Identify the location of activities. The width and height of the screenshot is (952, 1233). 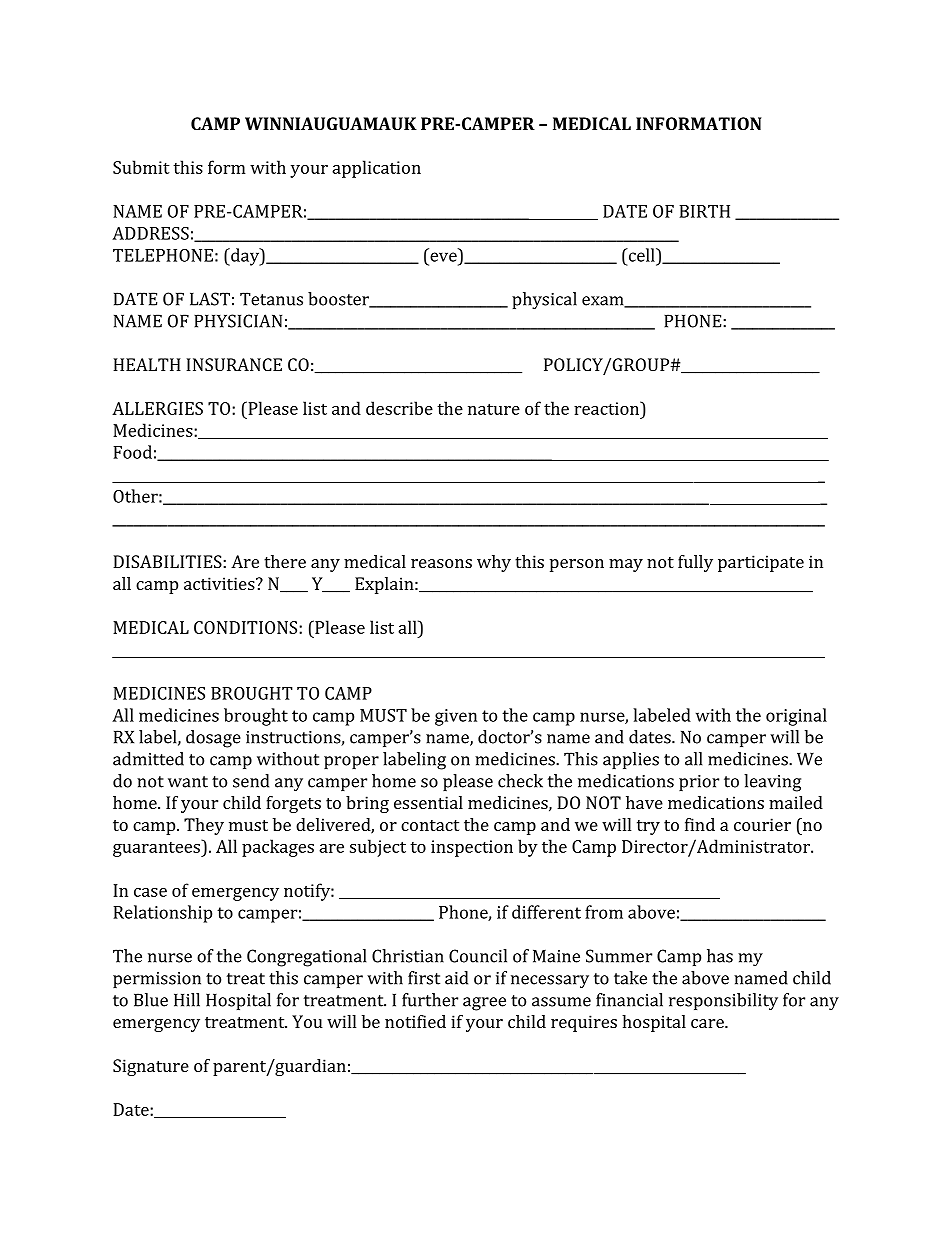
(220, 583).
